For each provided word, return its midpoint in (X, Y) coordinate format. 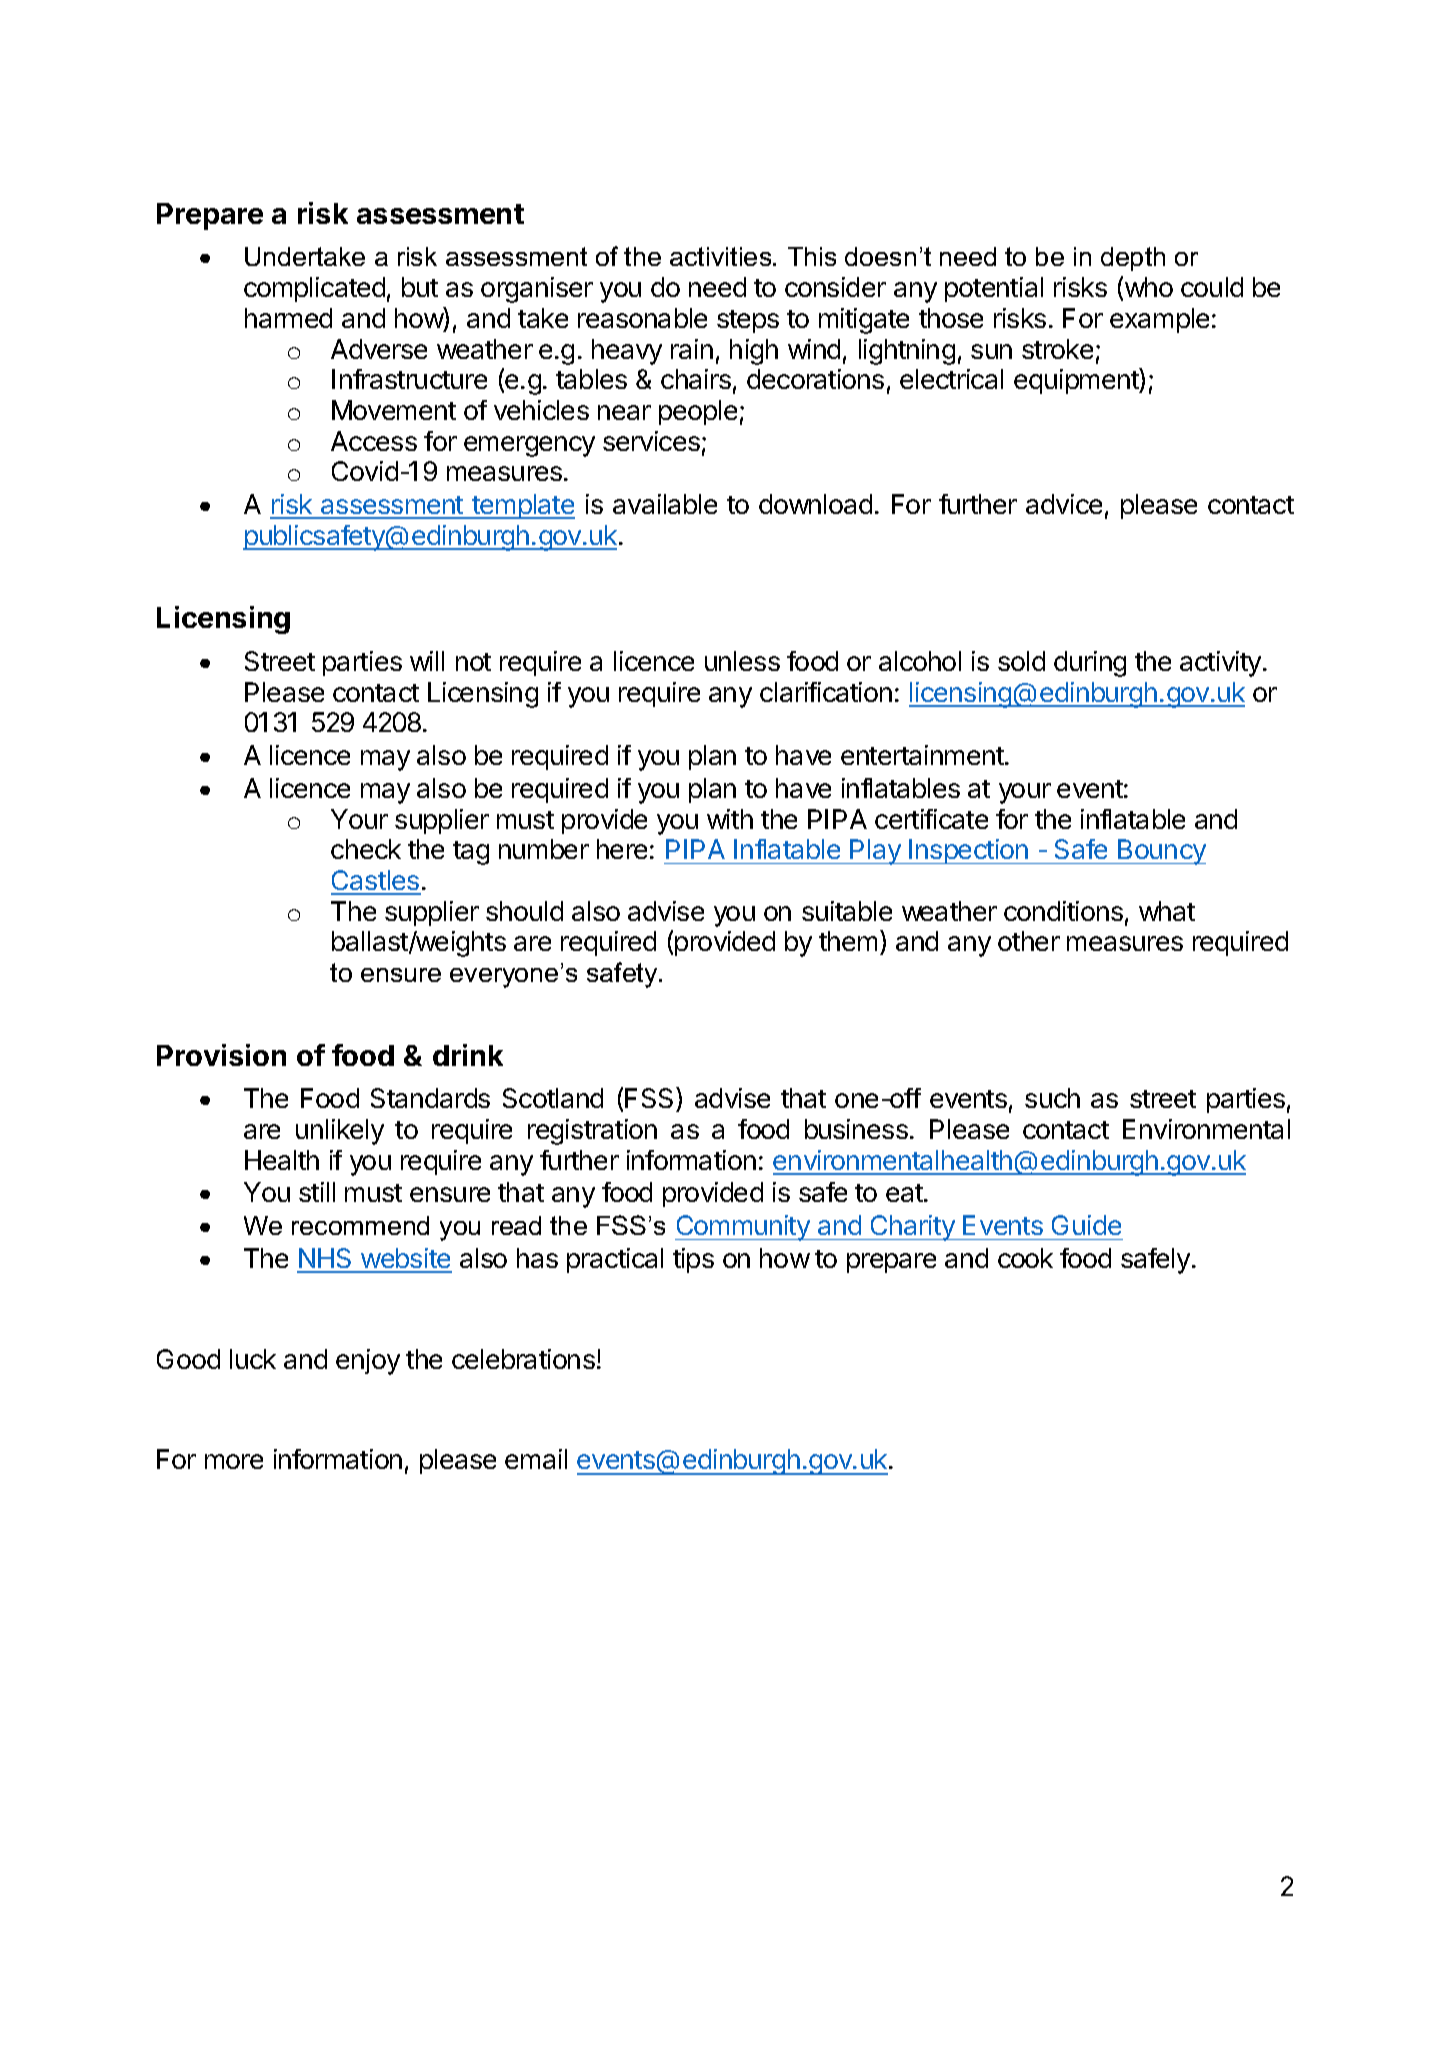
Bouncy (1161, 852)
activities (722, 256)
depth (1133, 259)
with (730, 819)
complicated (314, 289)
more (234, 1461)
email (536, 1459)
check (366, 849)
